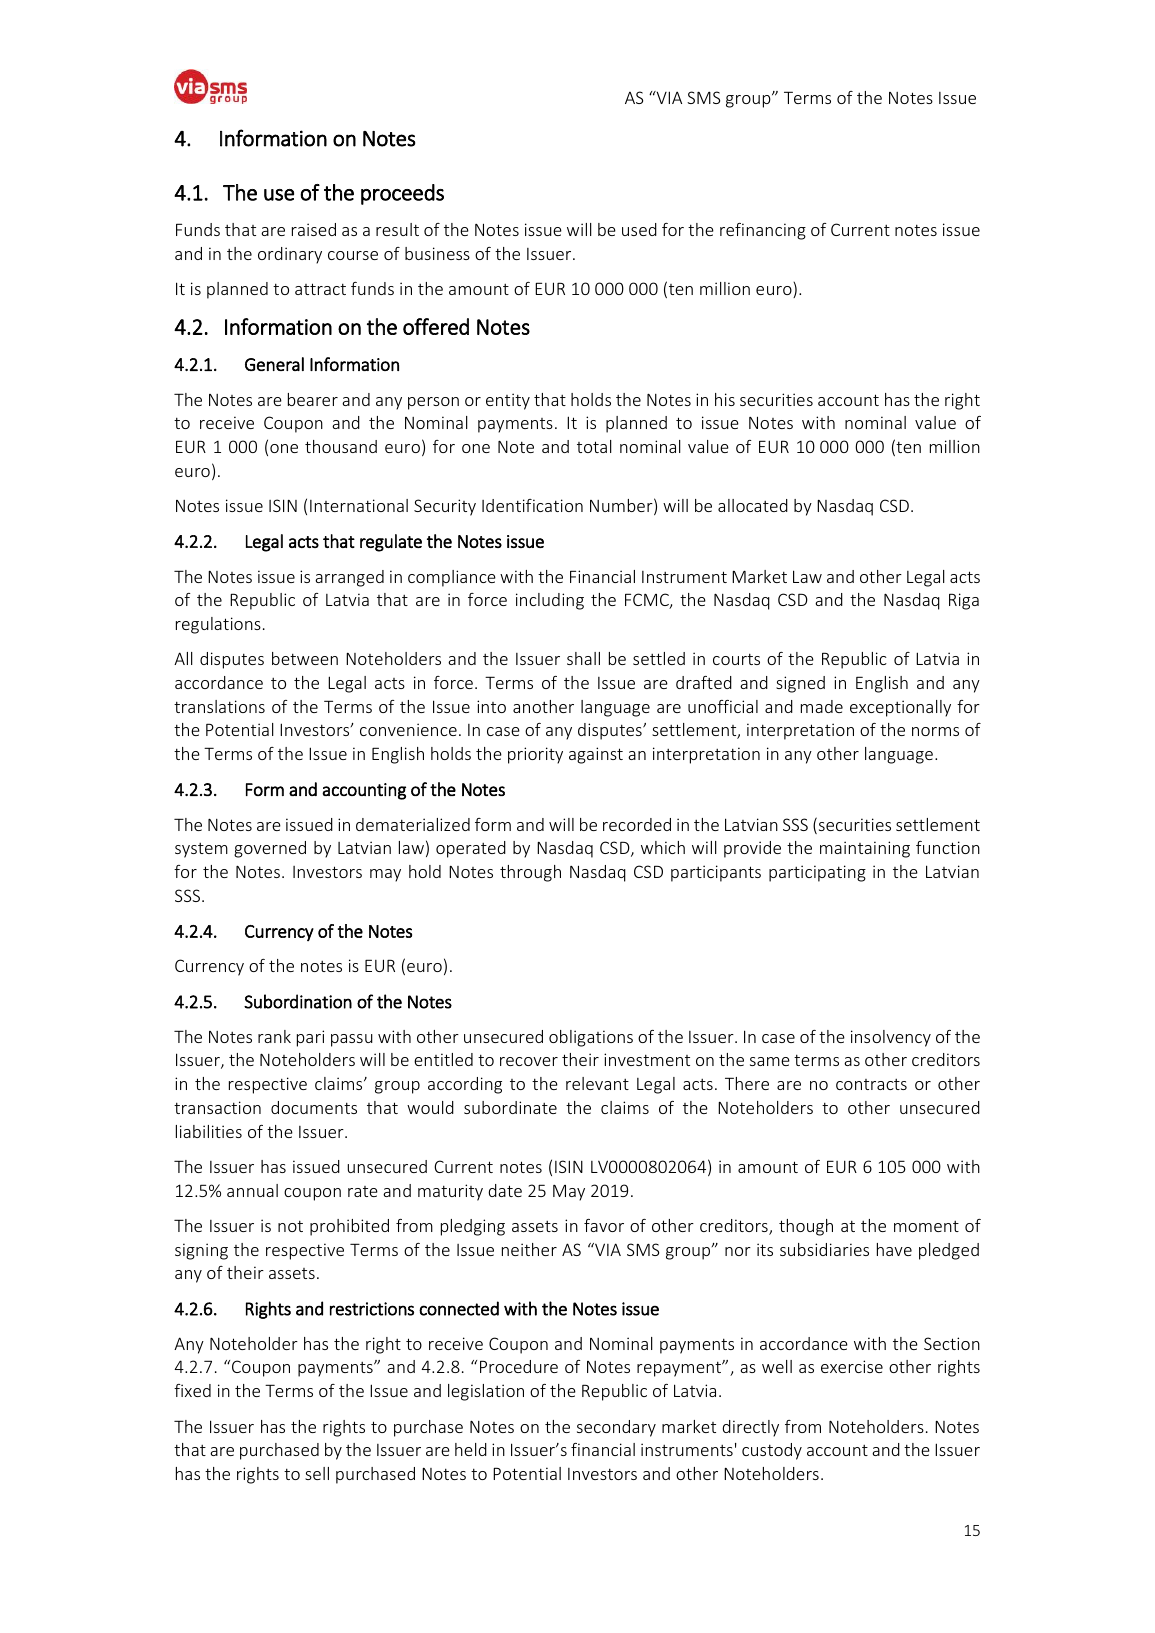  What do you see at coordinates (270, 849) in the image?
I see `governed` at bounding box center [270, 849].
